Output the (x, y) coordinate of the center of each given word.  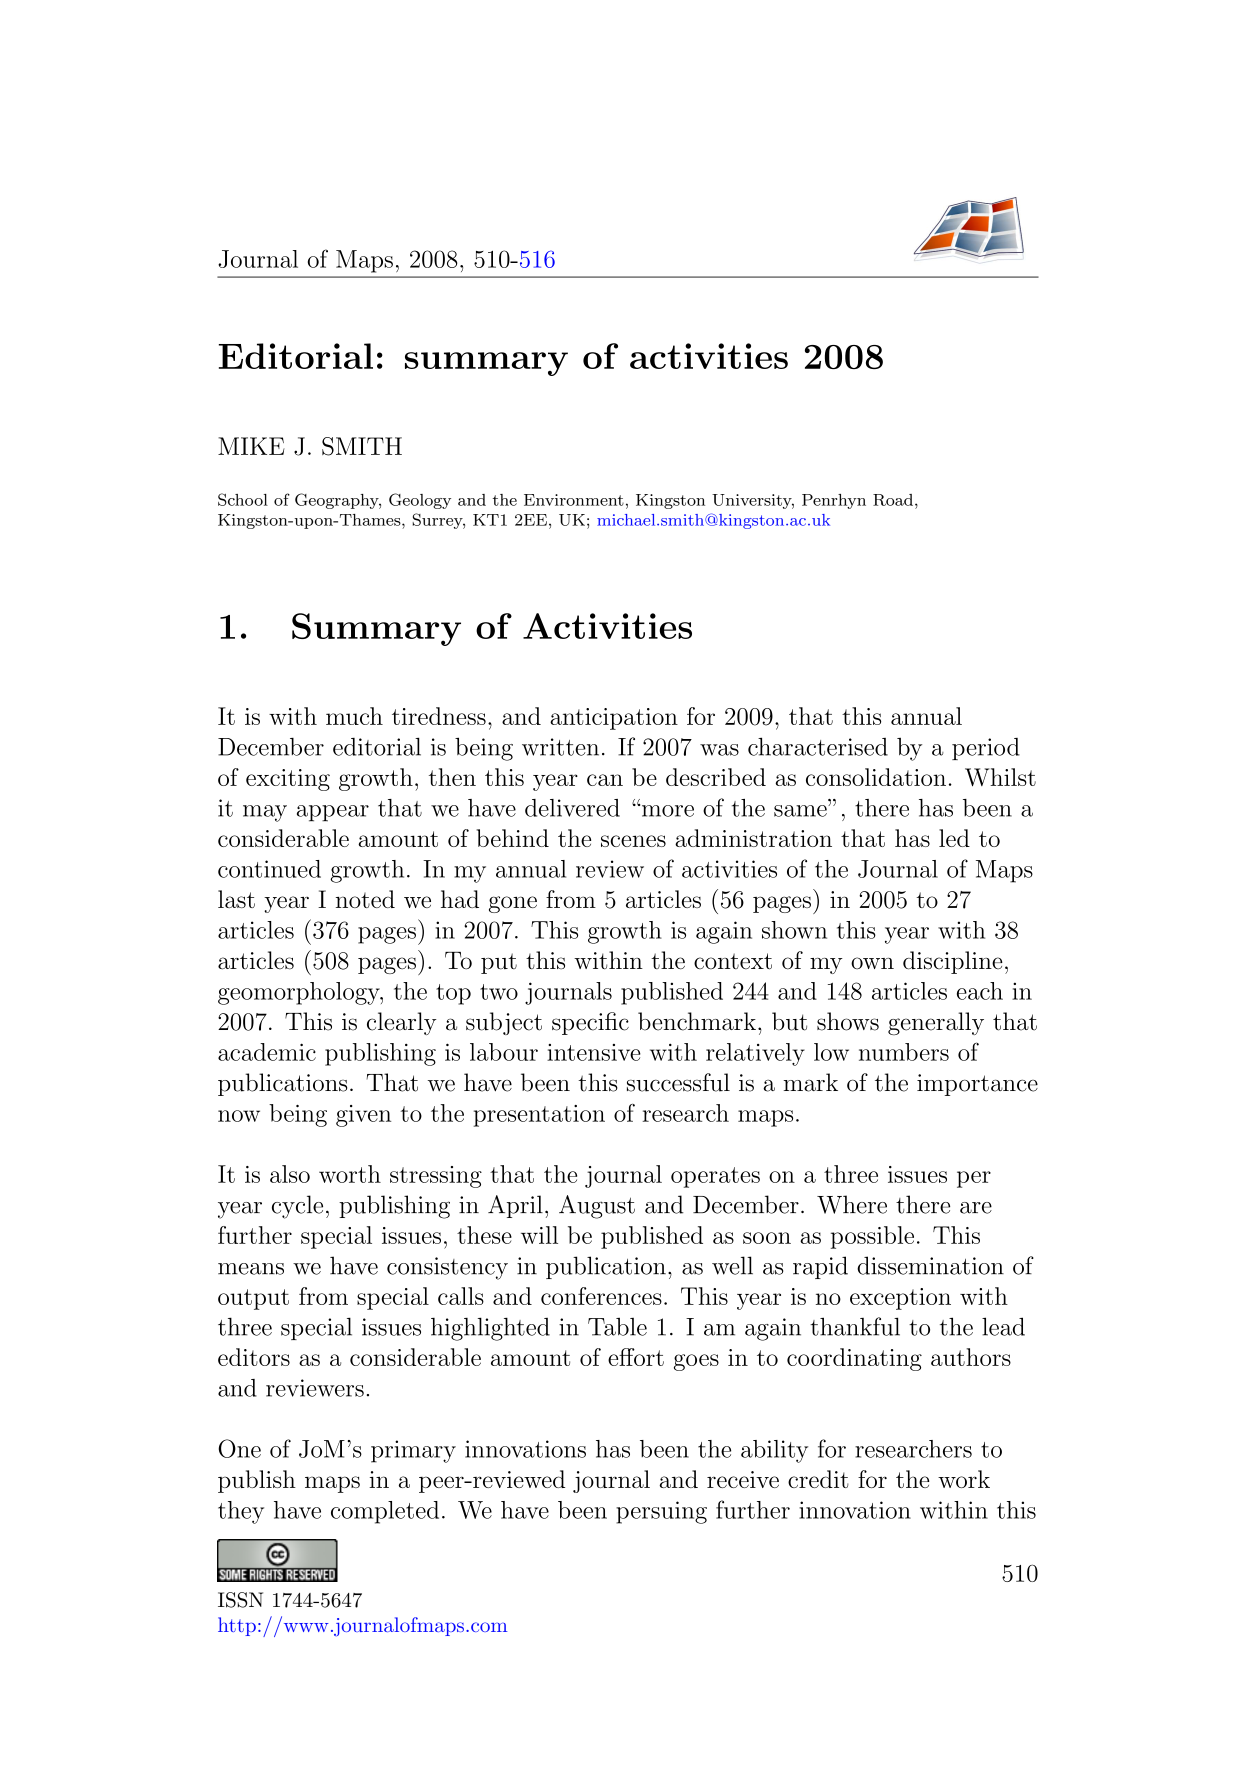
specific (590, 1023)
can (605, 780)
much (354, 716)
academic (267, 1052)
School (243, 499)
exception (900, 1299)
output (253, 1299)
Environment (574, 500)
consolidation (876, 777)
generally (936, 1023)
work (964, 1479)
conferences (601, 1296)
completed (385, 1512)
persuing (661, 1512)
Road (894, 500)
